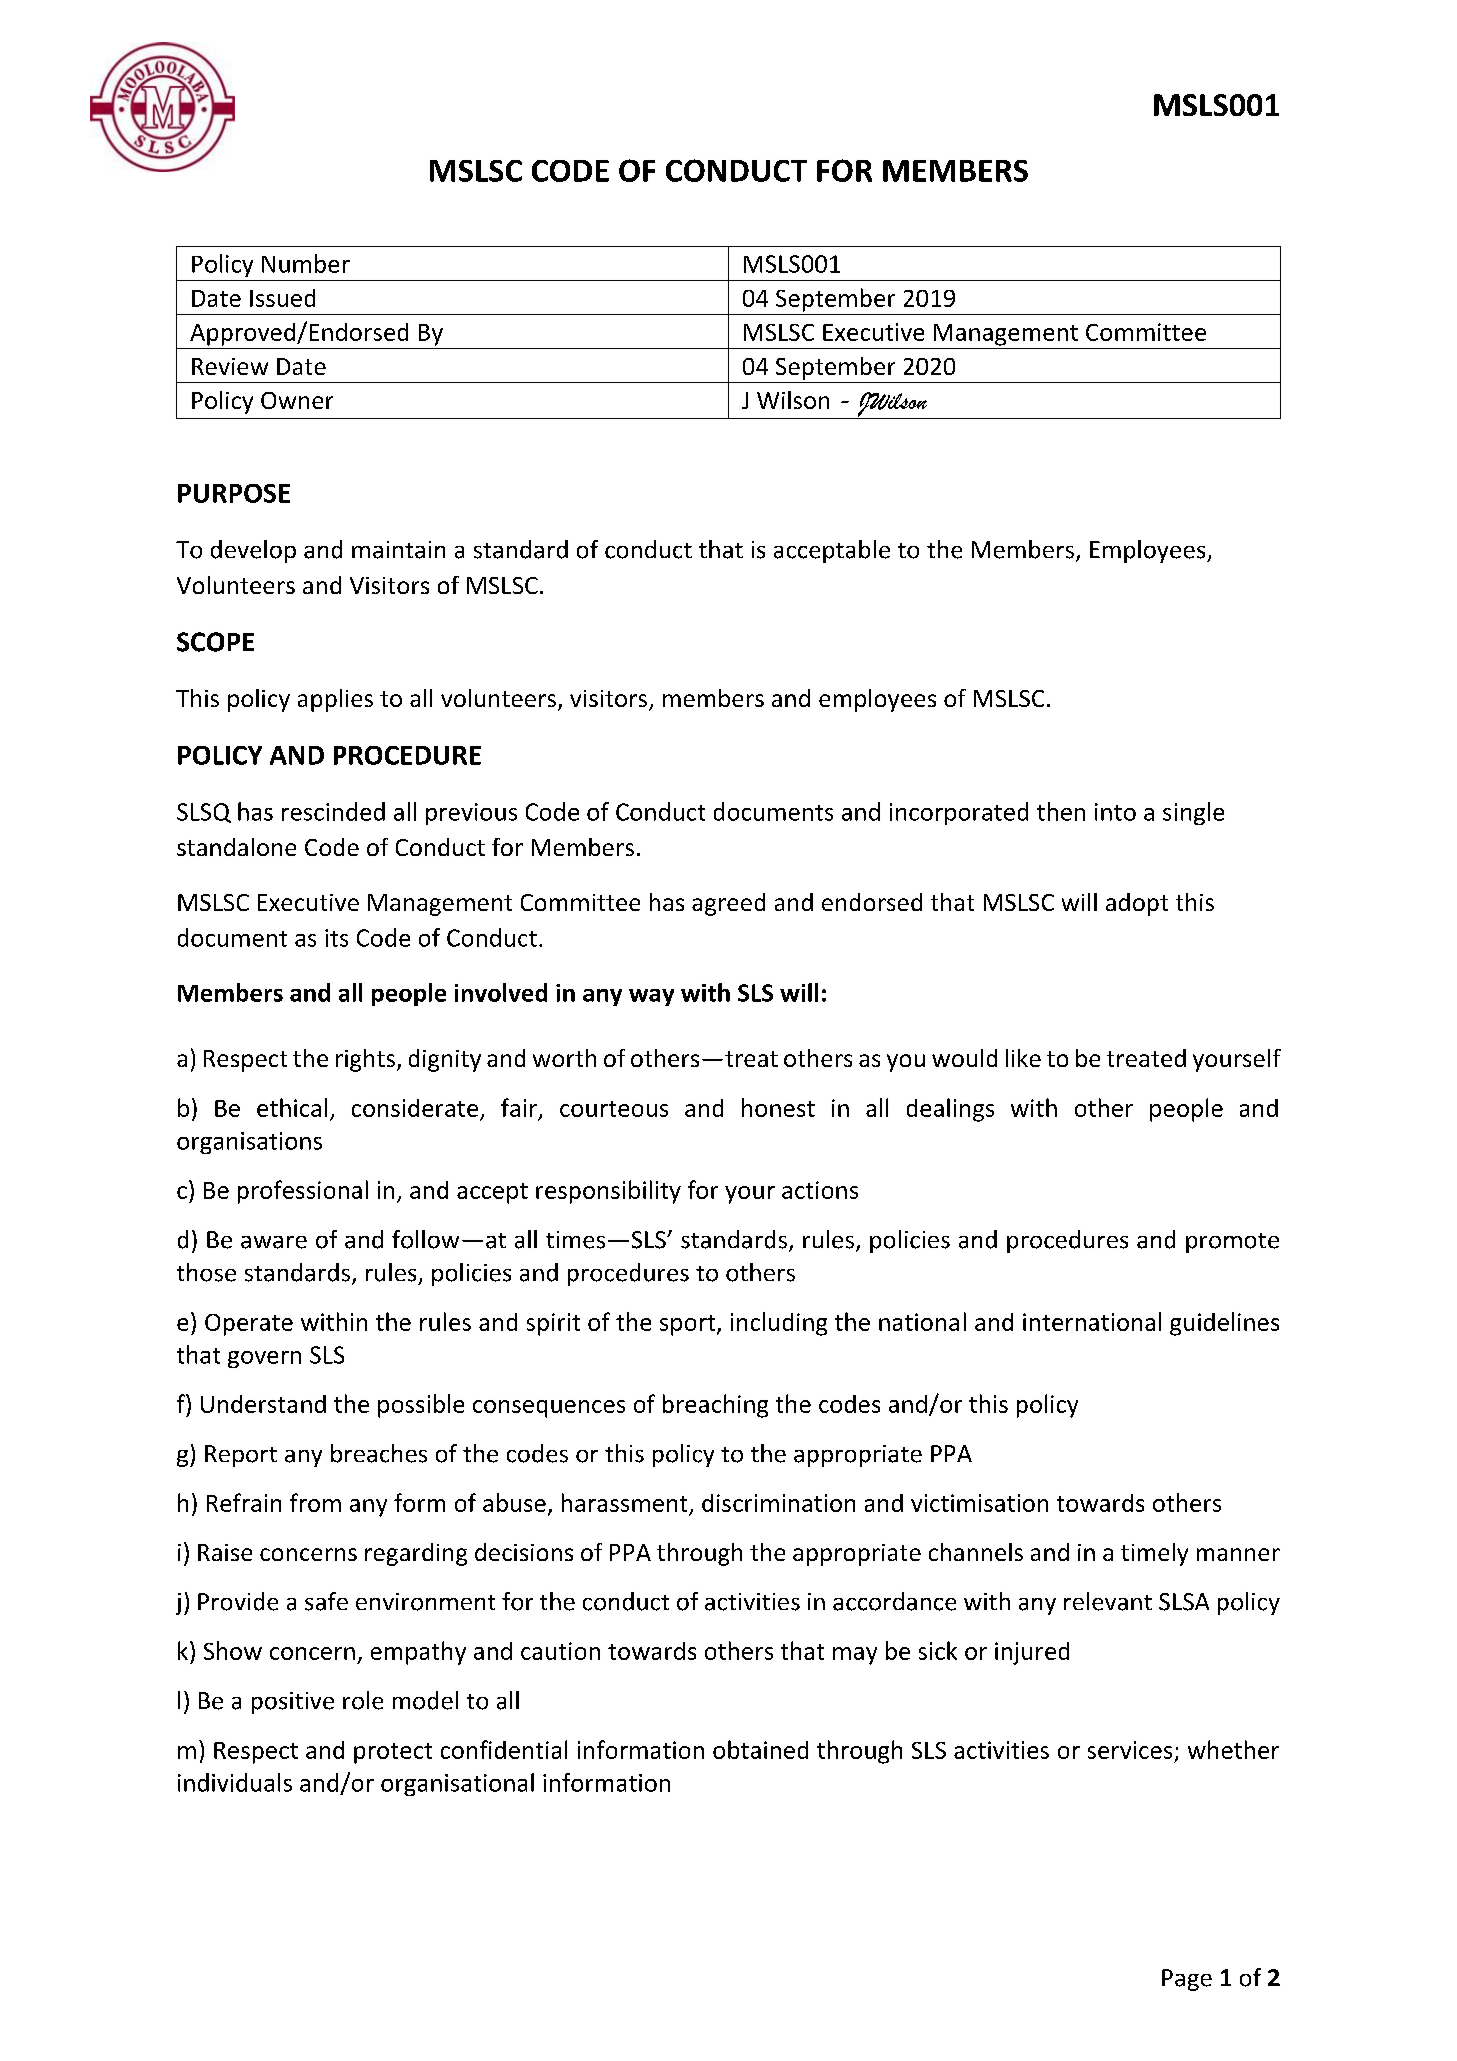  What do you see at coordinates (1023, 1058) in the image?
I see `like` at bounding box center [1023, 1058].
